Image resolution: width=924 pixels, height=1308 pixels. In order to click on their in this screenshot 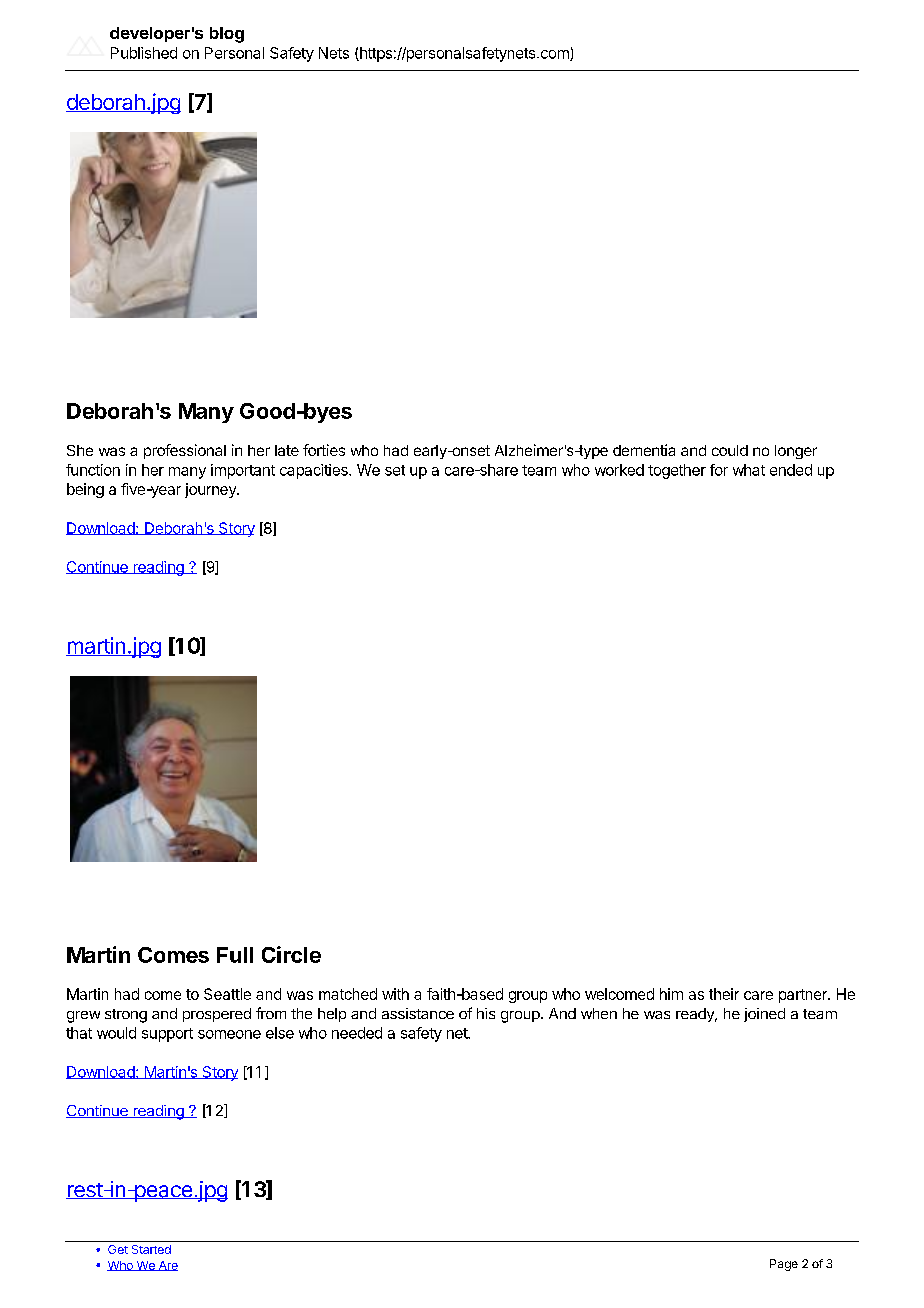, I will do `click(724, 994)`.
